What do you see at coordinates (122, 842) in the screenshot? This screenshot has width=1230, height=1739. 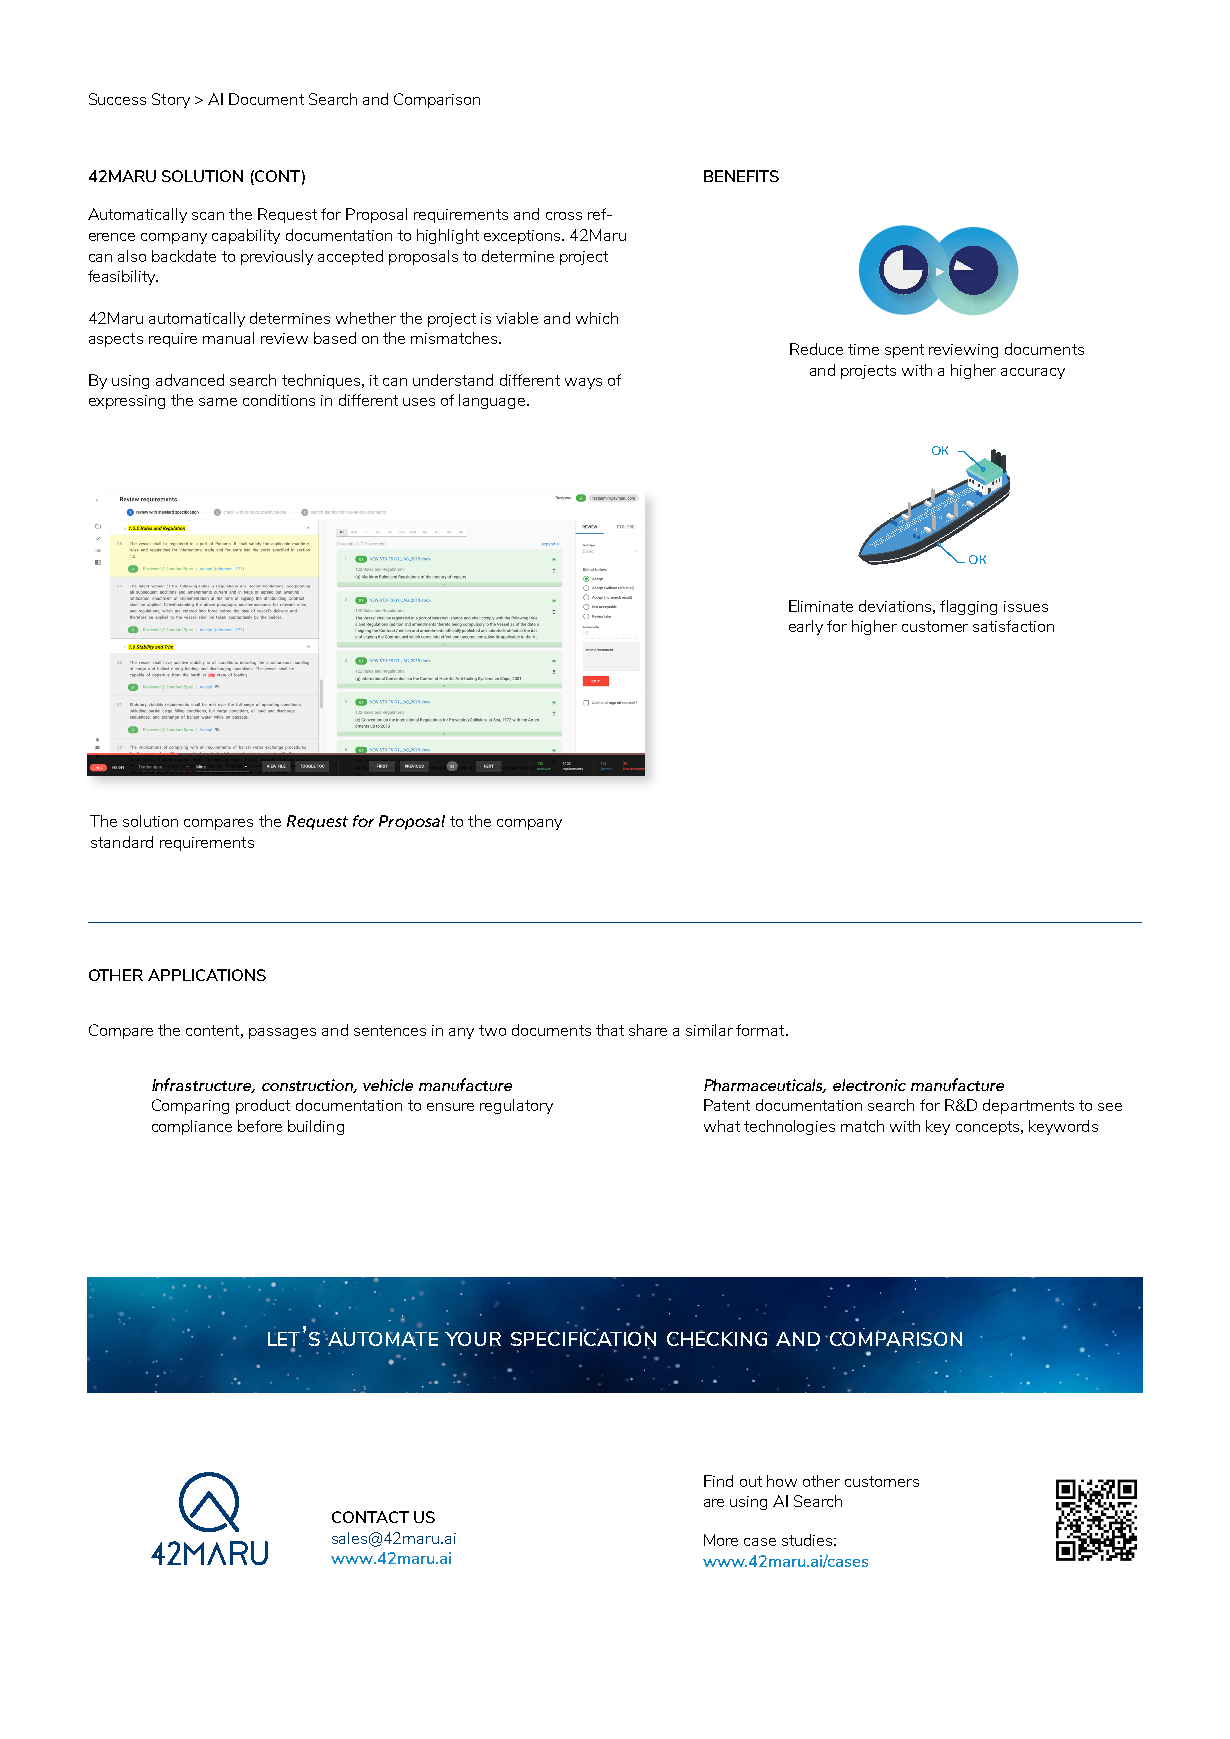 I see `standard` at bounding box center [122, 842].
